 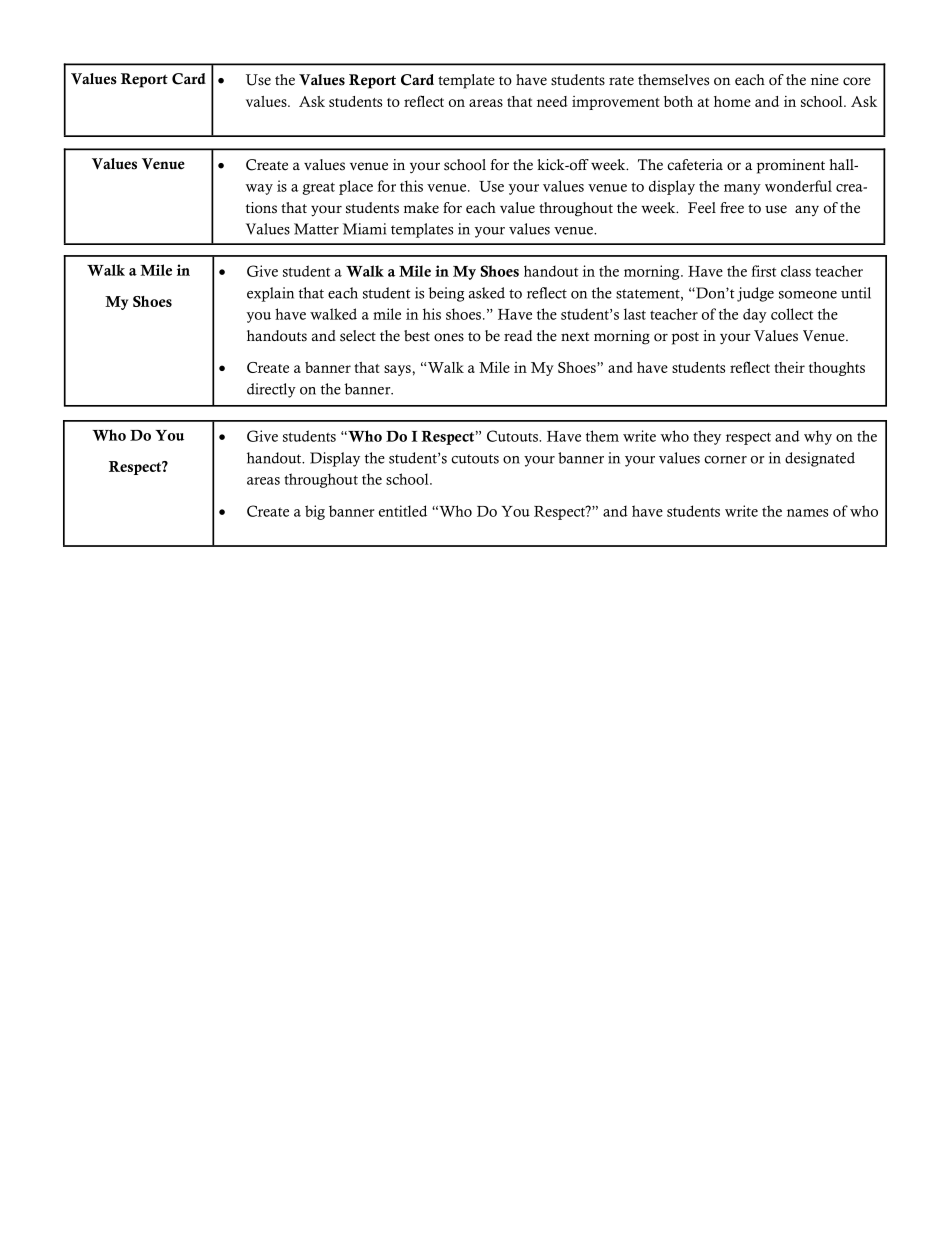 What do you see at coordinates (702, 208) in the page?
I see `Feel` at bounding box center [702, 208].
